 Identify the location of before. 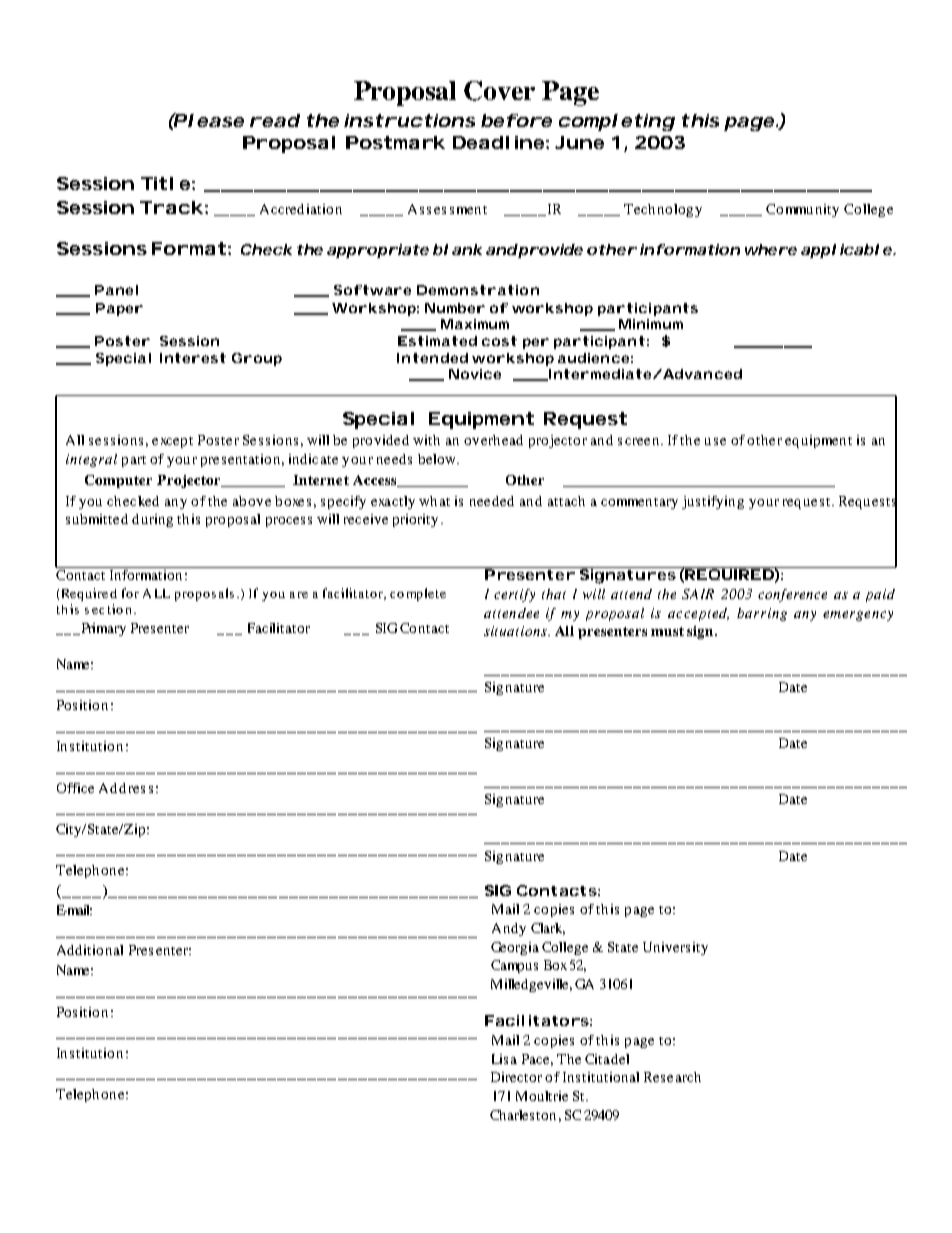
(516, 120).
